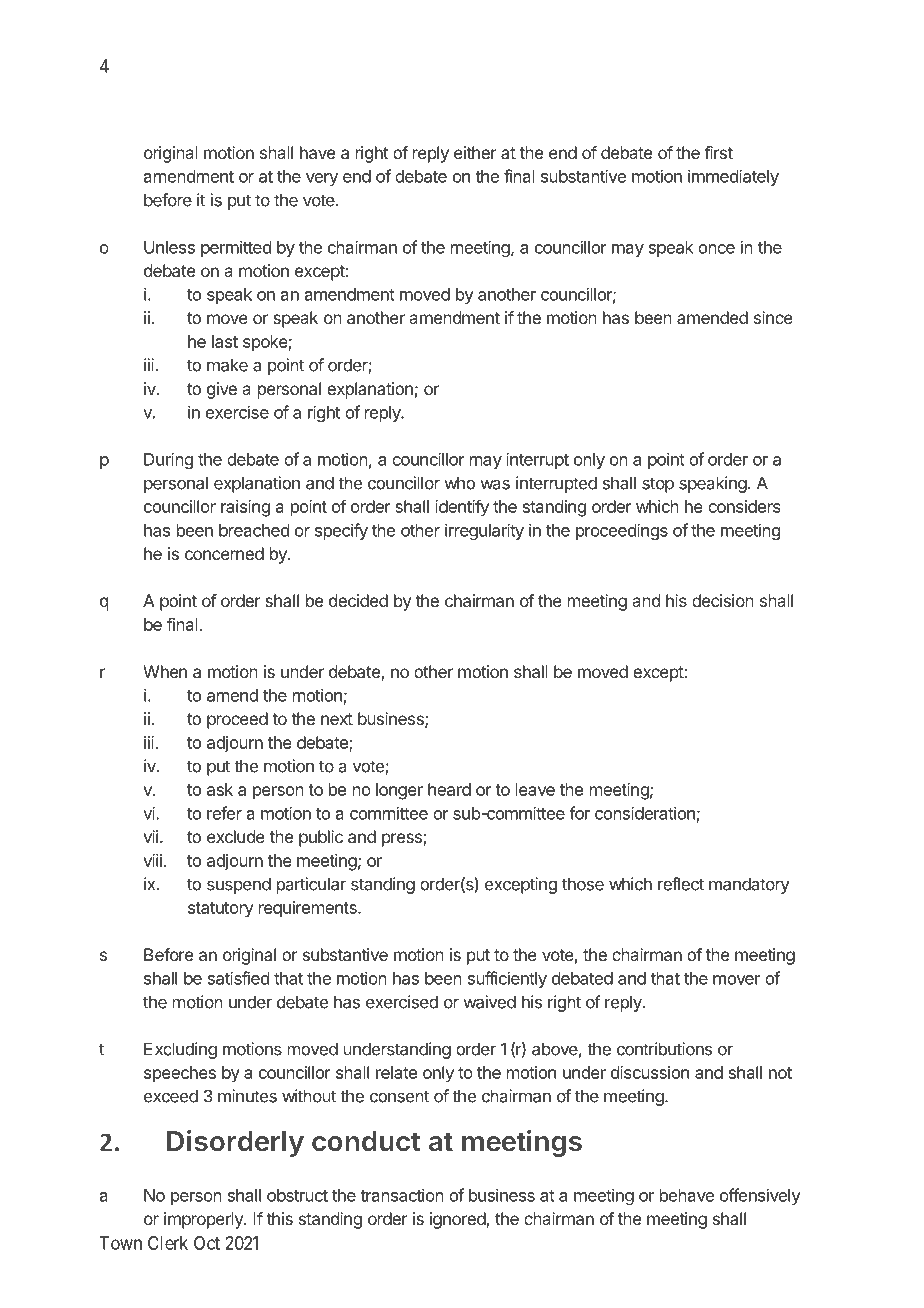  Describe the element at coordinates (169, 247) in the screenshot. I see `Unless` at that location.
